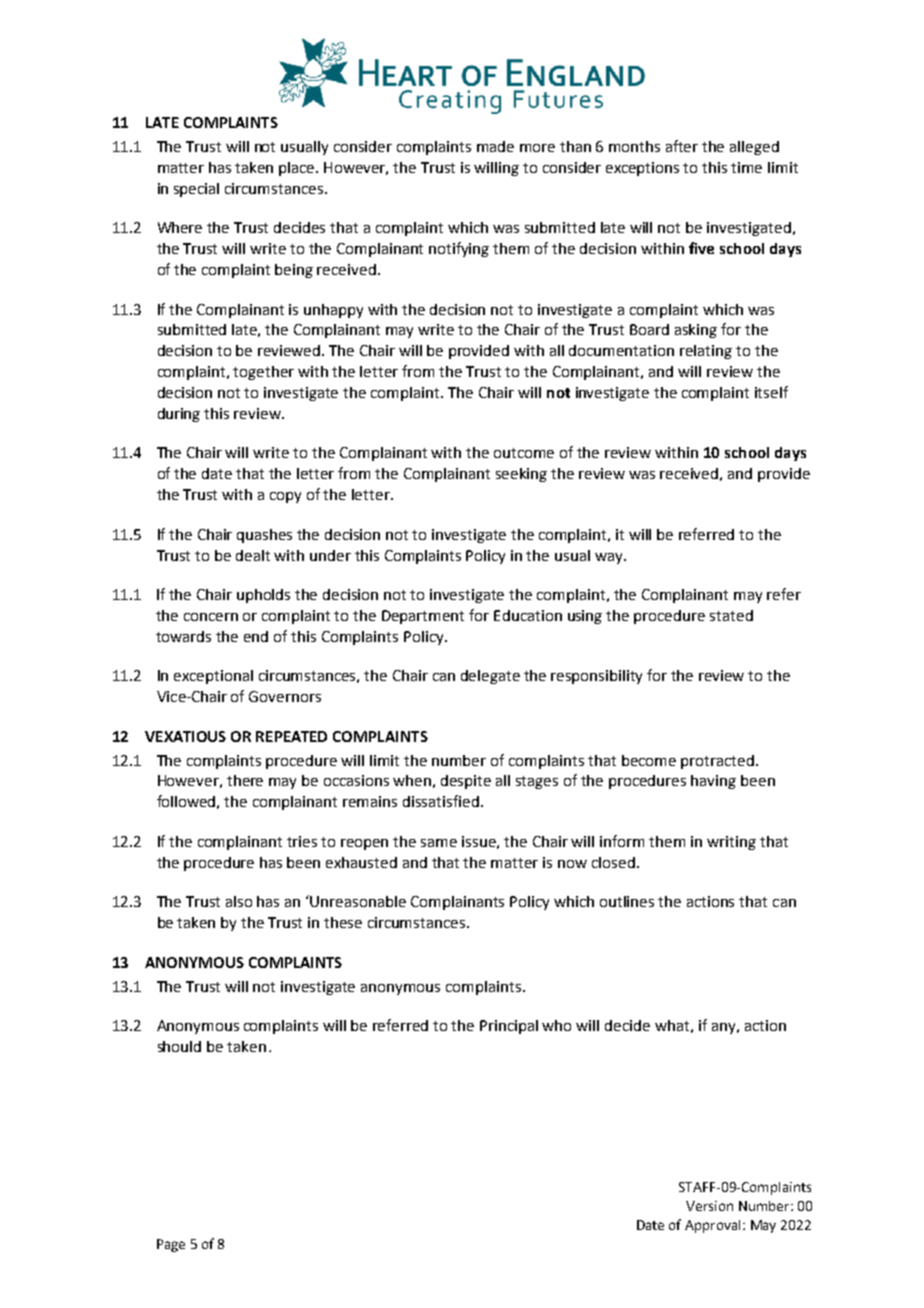 This screenshot has height=1308, width=924. I want to click on special, so click(196, 190).
